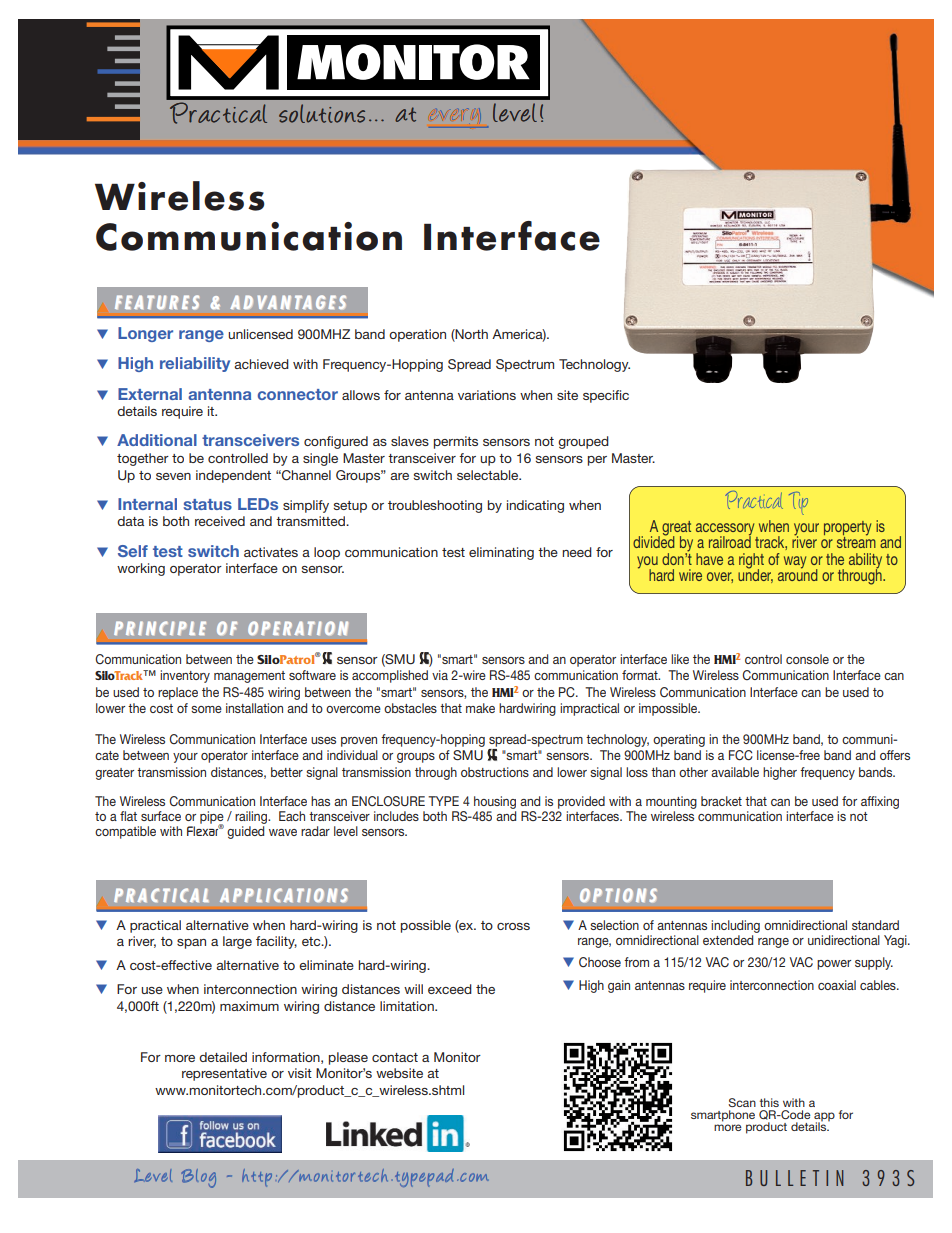 The image size is (952, 1233). What do you see at coordinates (824, 1118) in the screenshot?
I see `app` at bounding box center [824, 1118].
